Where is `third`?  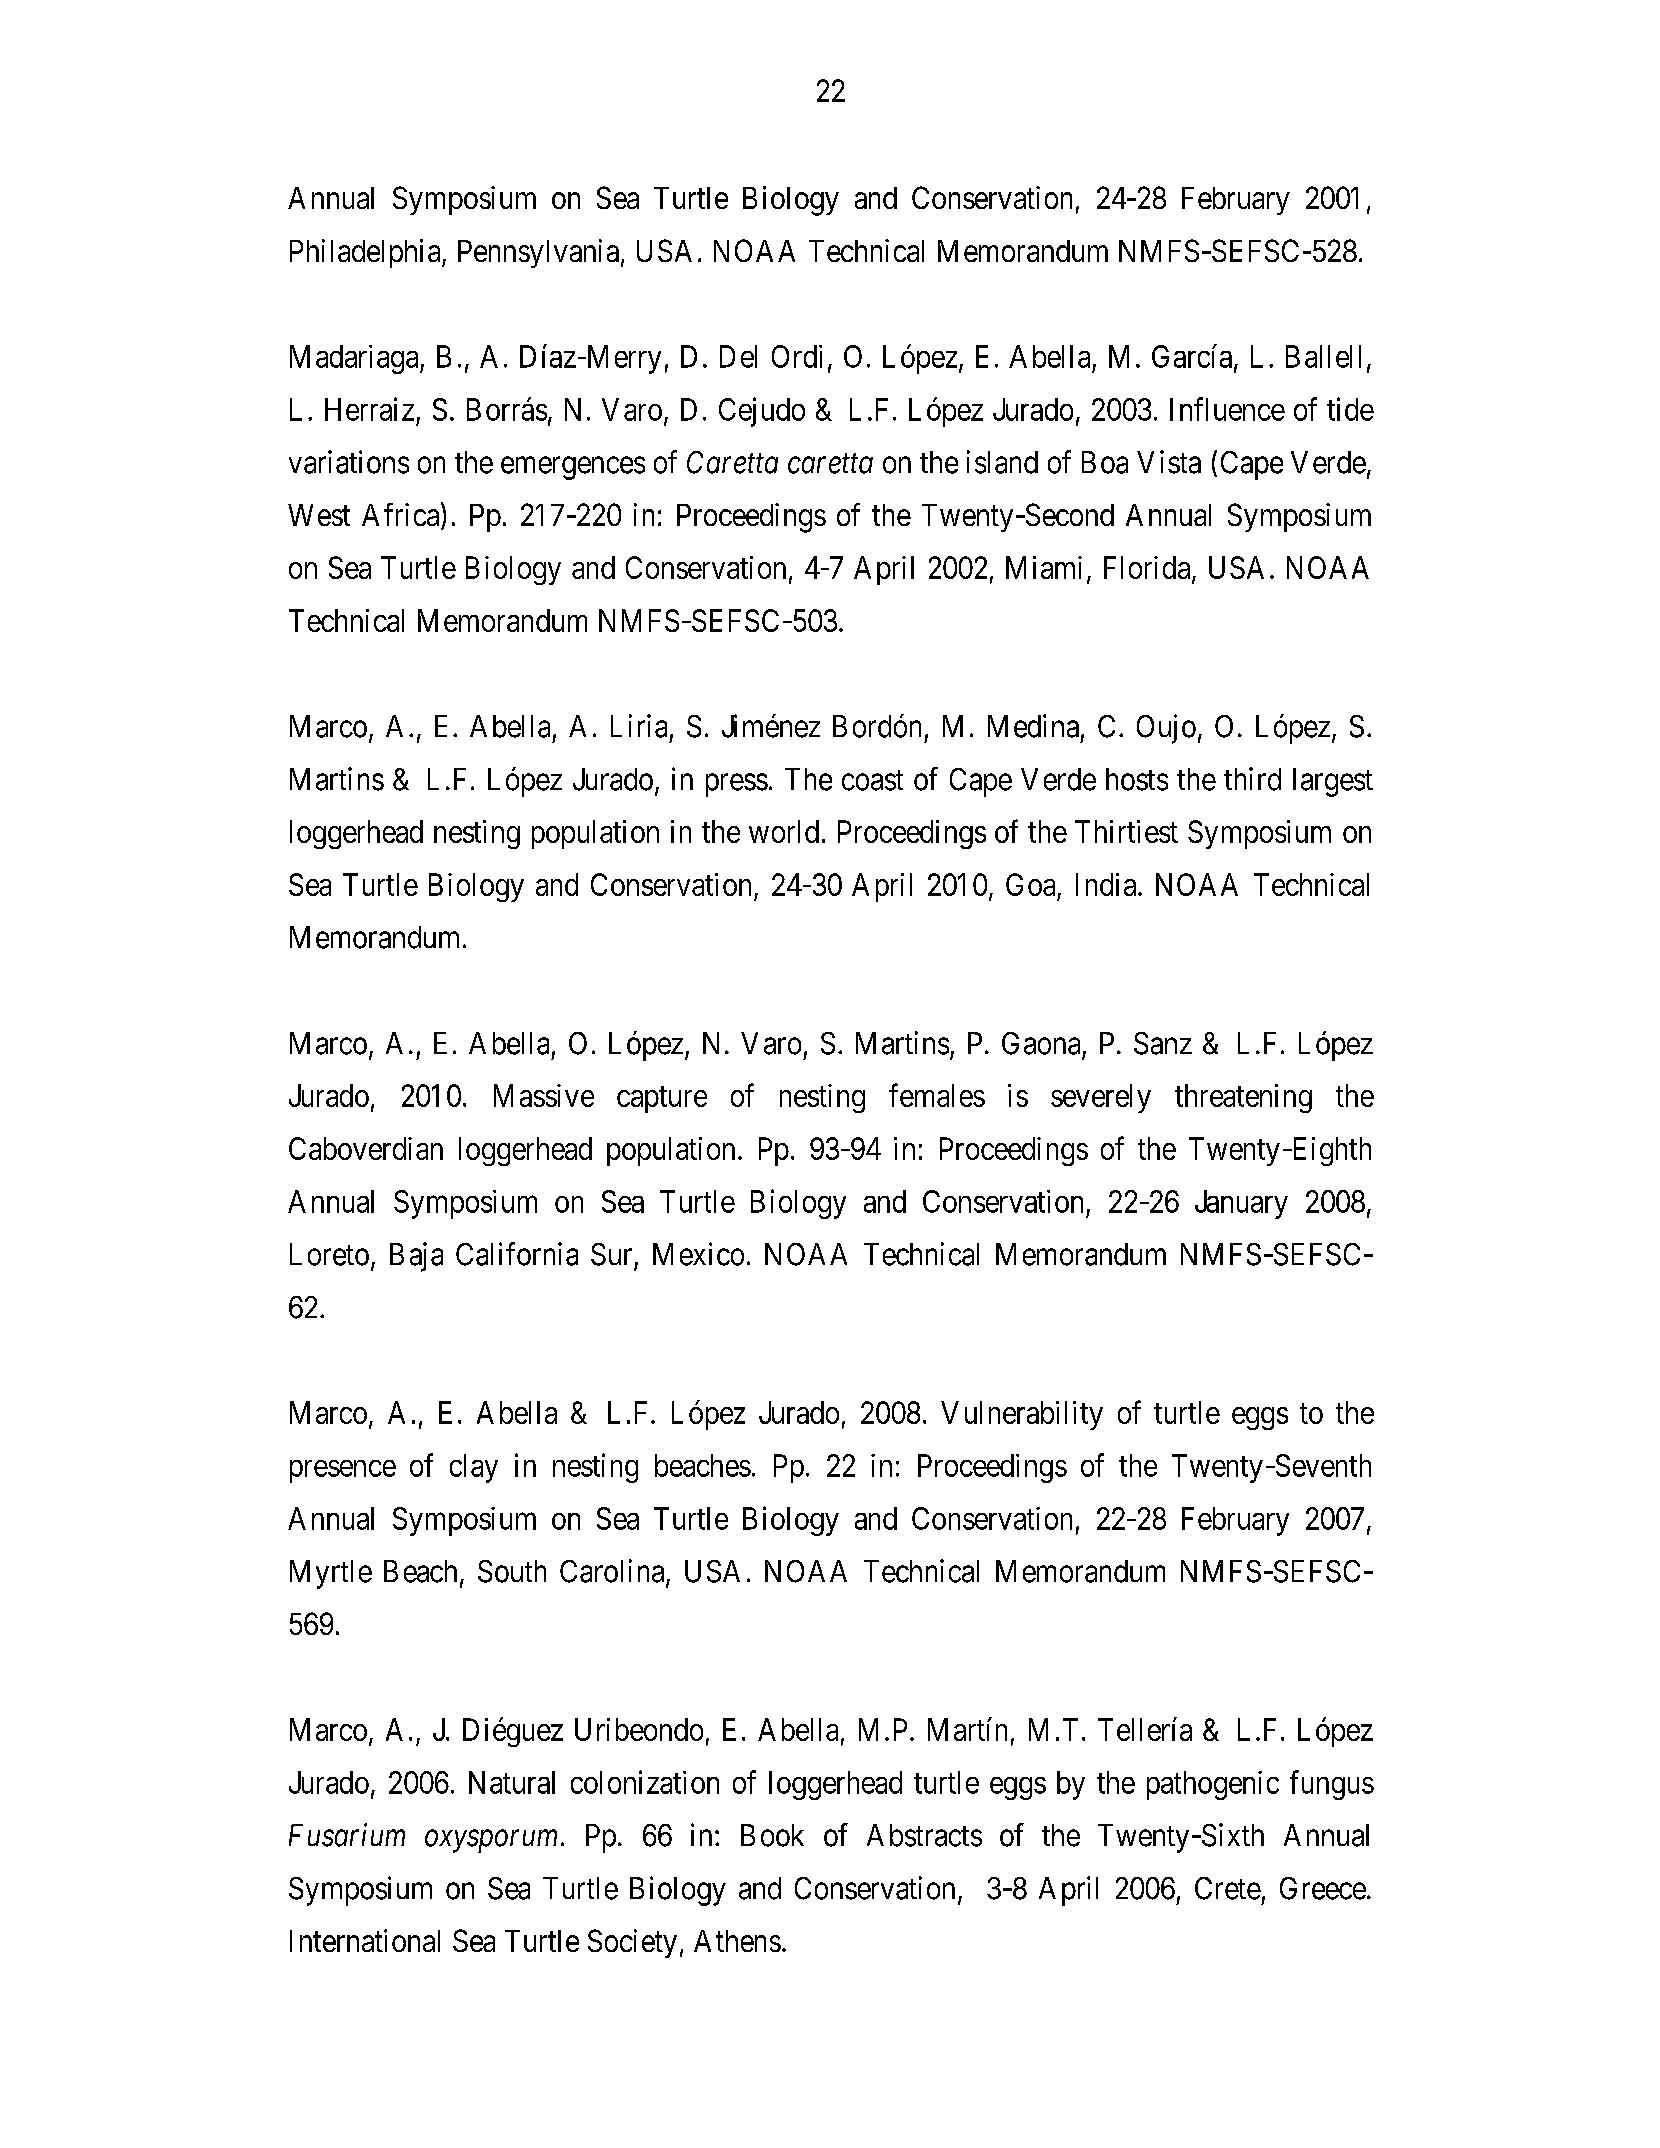 third is located at coordinates (1252, 779).
